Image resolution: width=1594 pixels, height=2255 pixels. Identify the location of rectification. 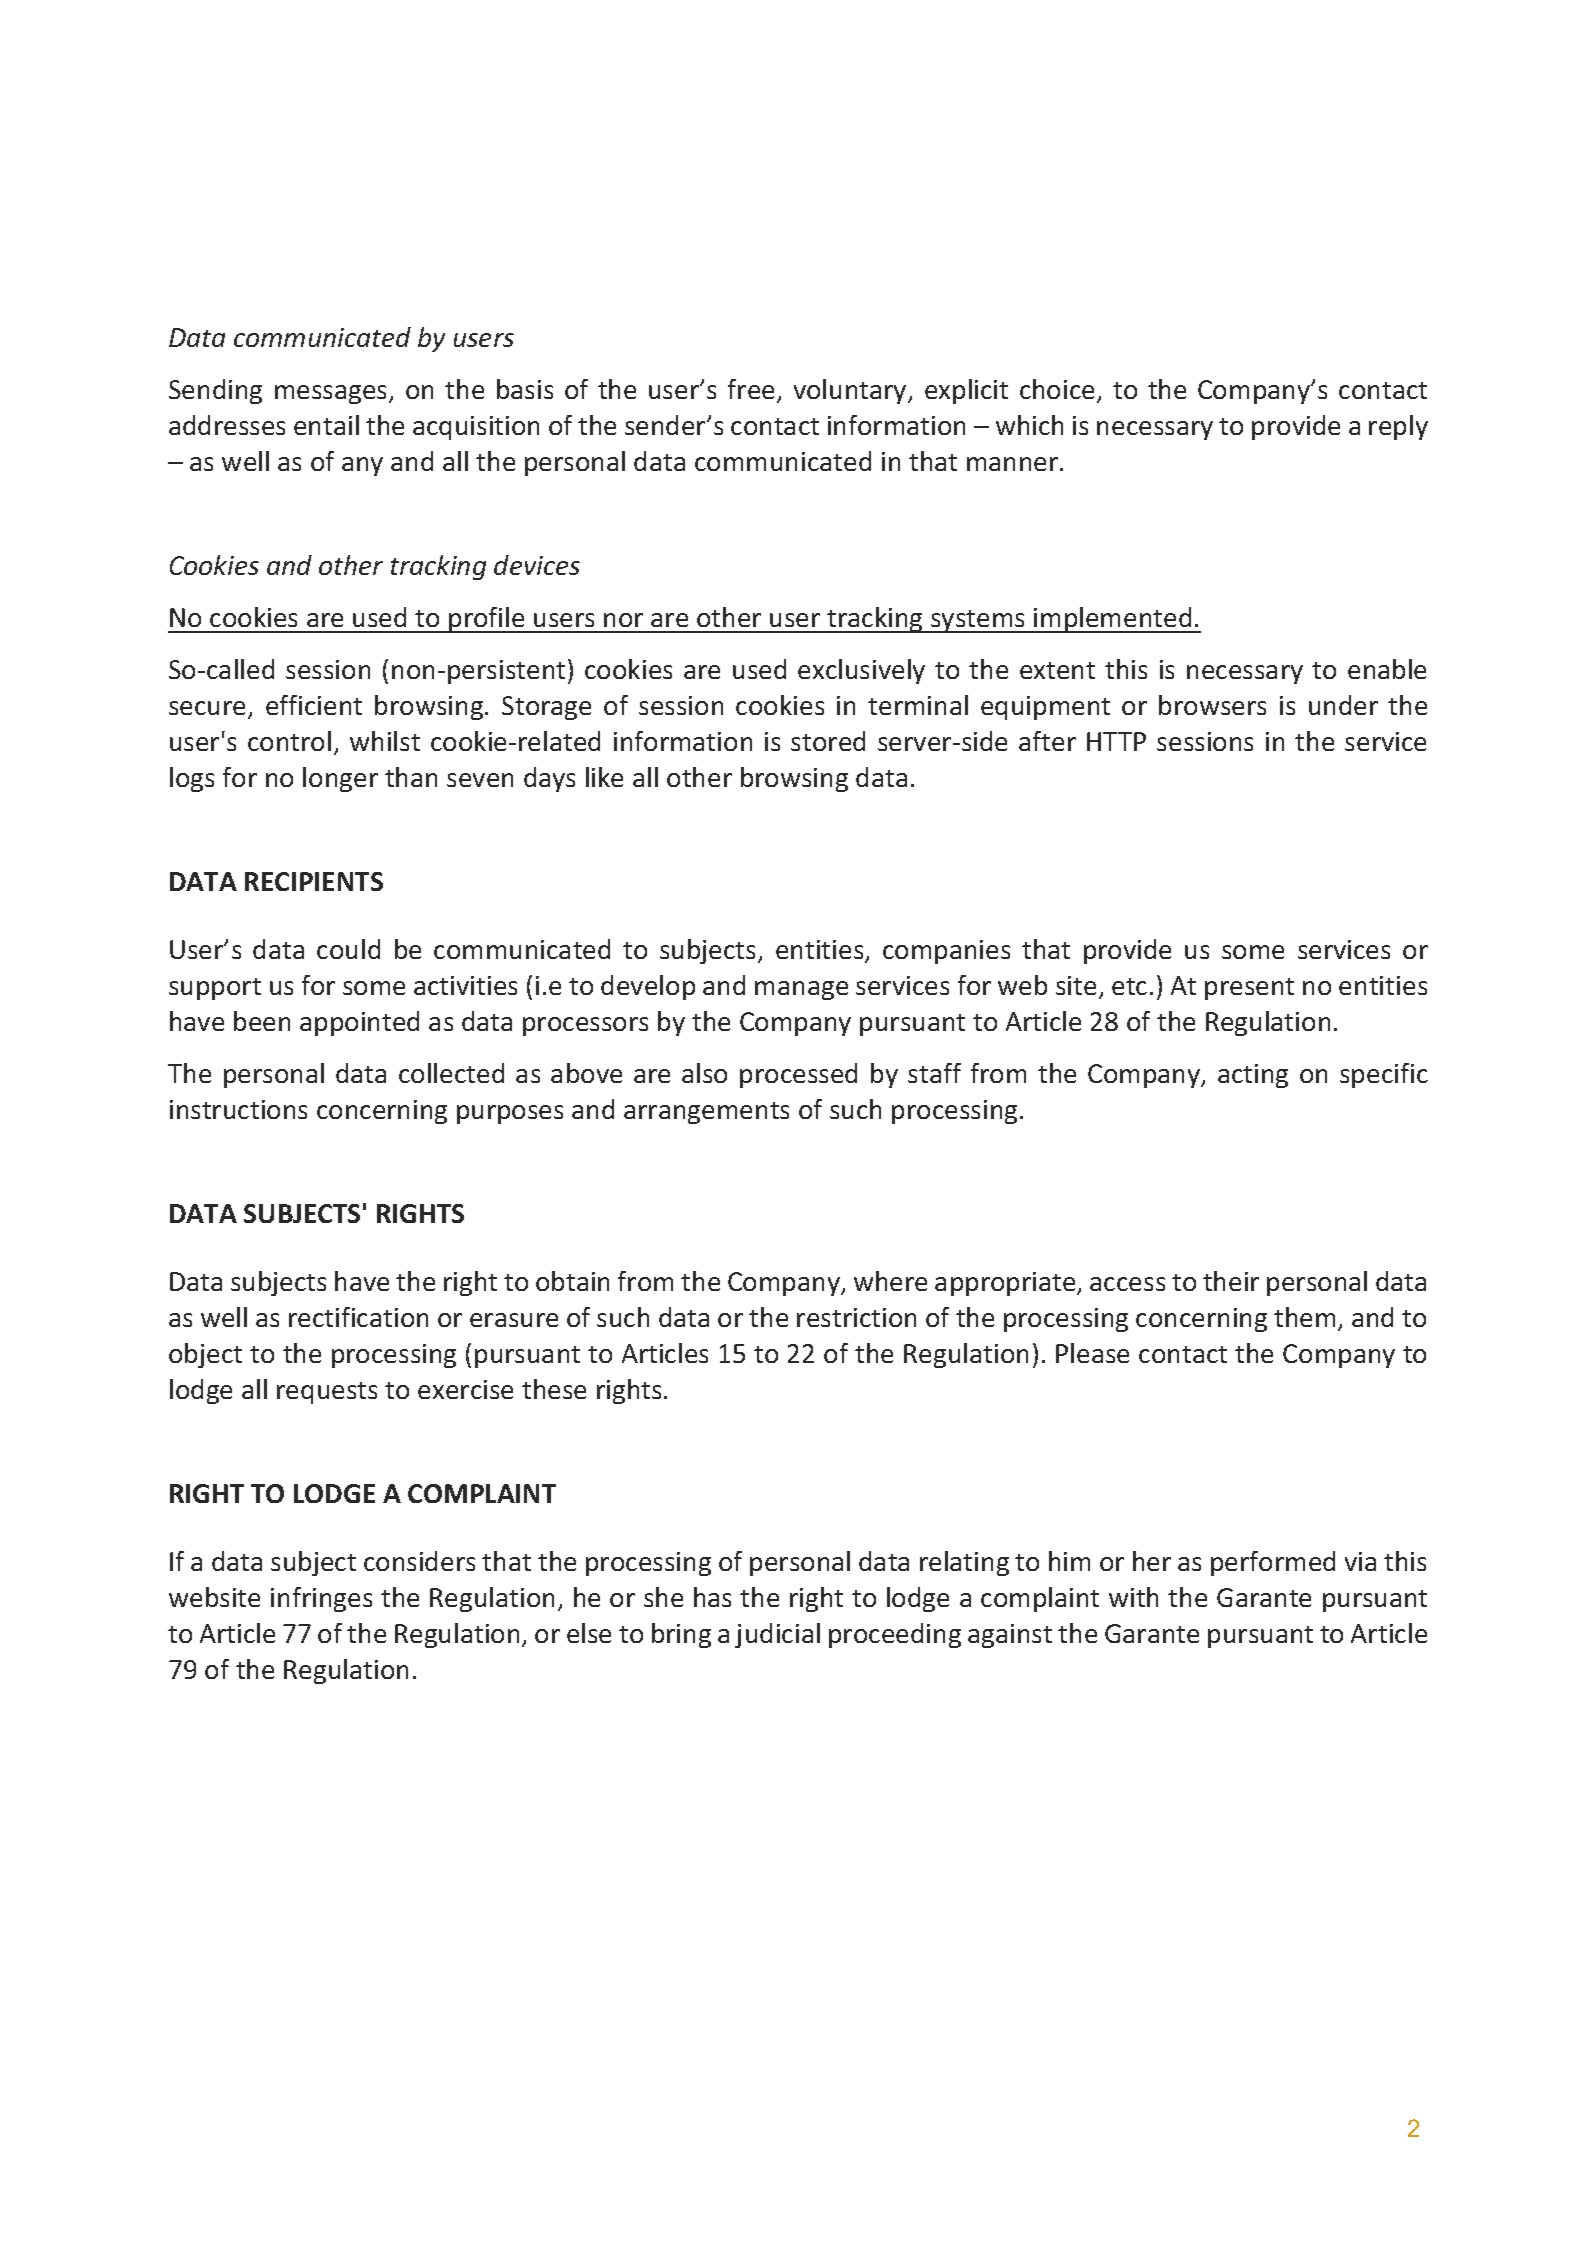
(358, 1317).
